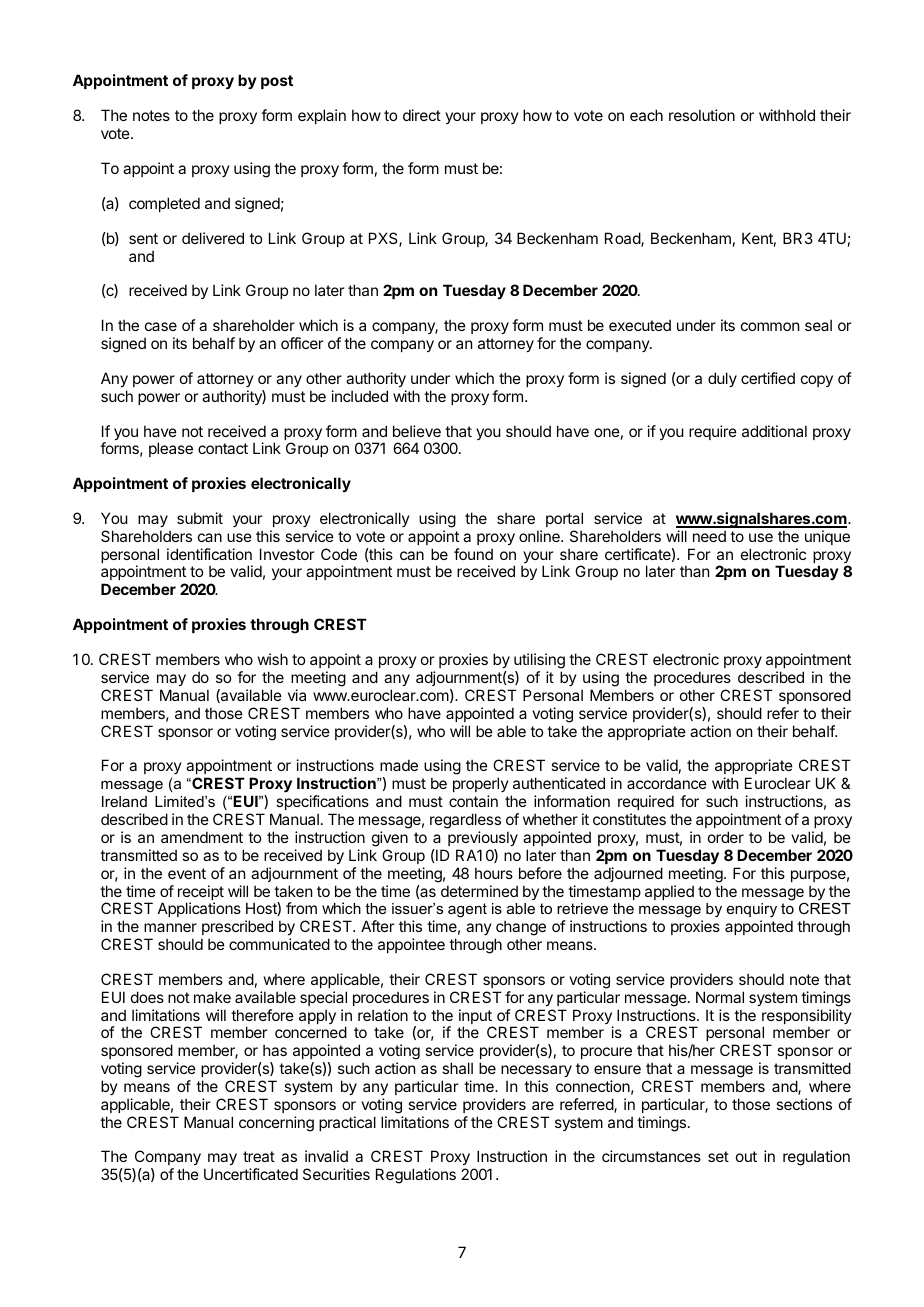 This screenshot has width=924, height=1307. What do you see at coordinates (259, 1156) in the screenshot?
I see `treat` at bounding box center [259, 1156].
